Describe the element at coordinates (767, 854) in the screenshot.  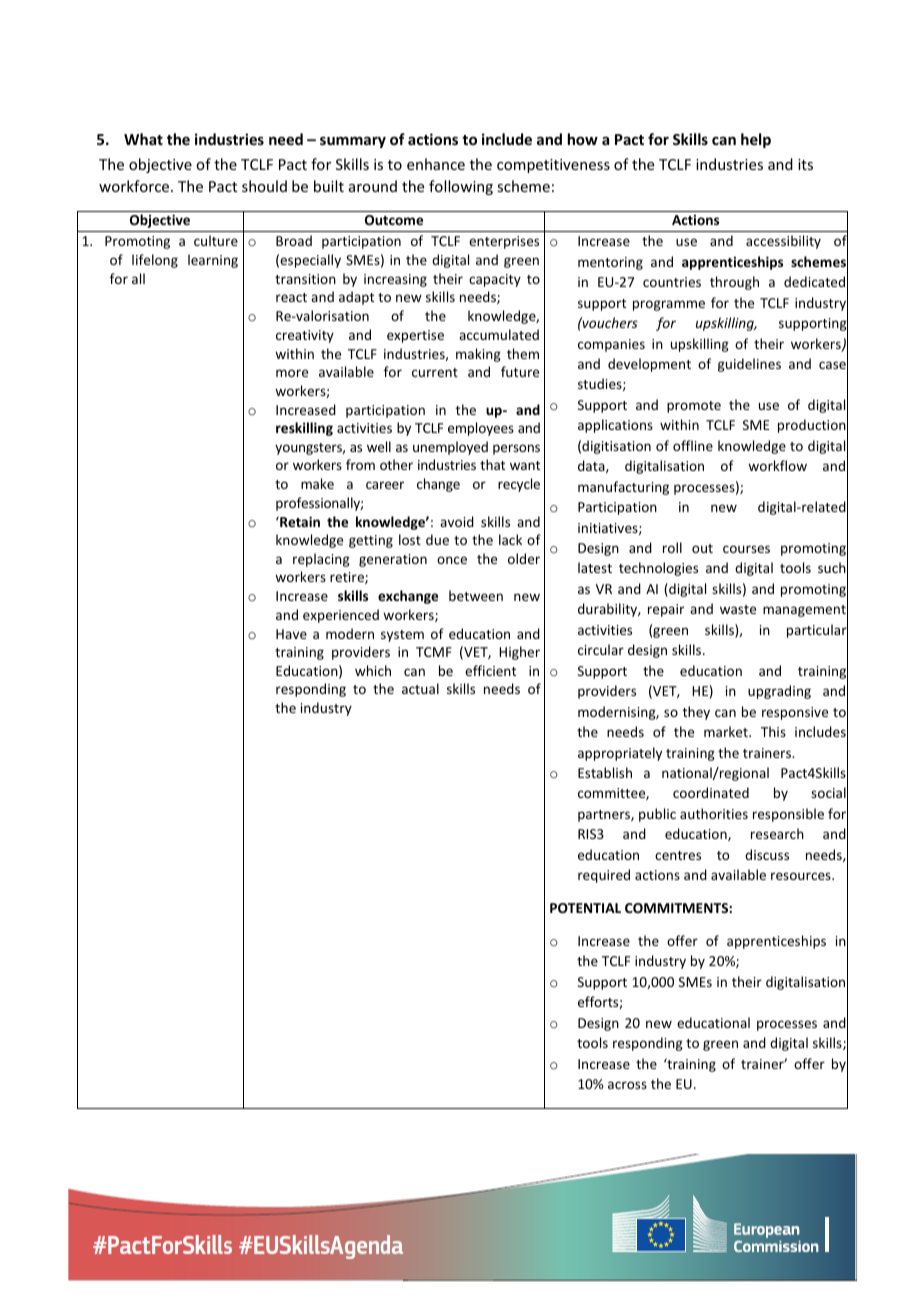
I see `discuss` at that location.
